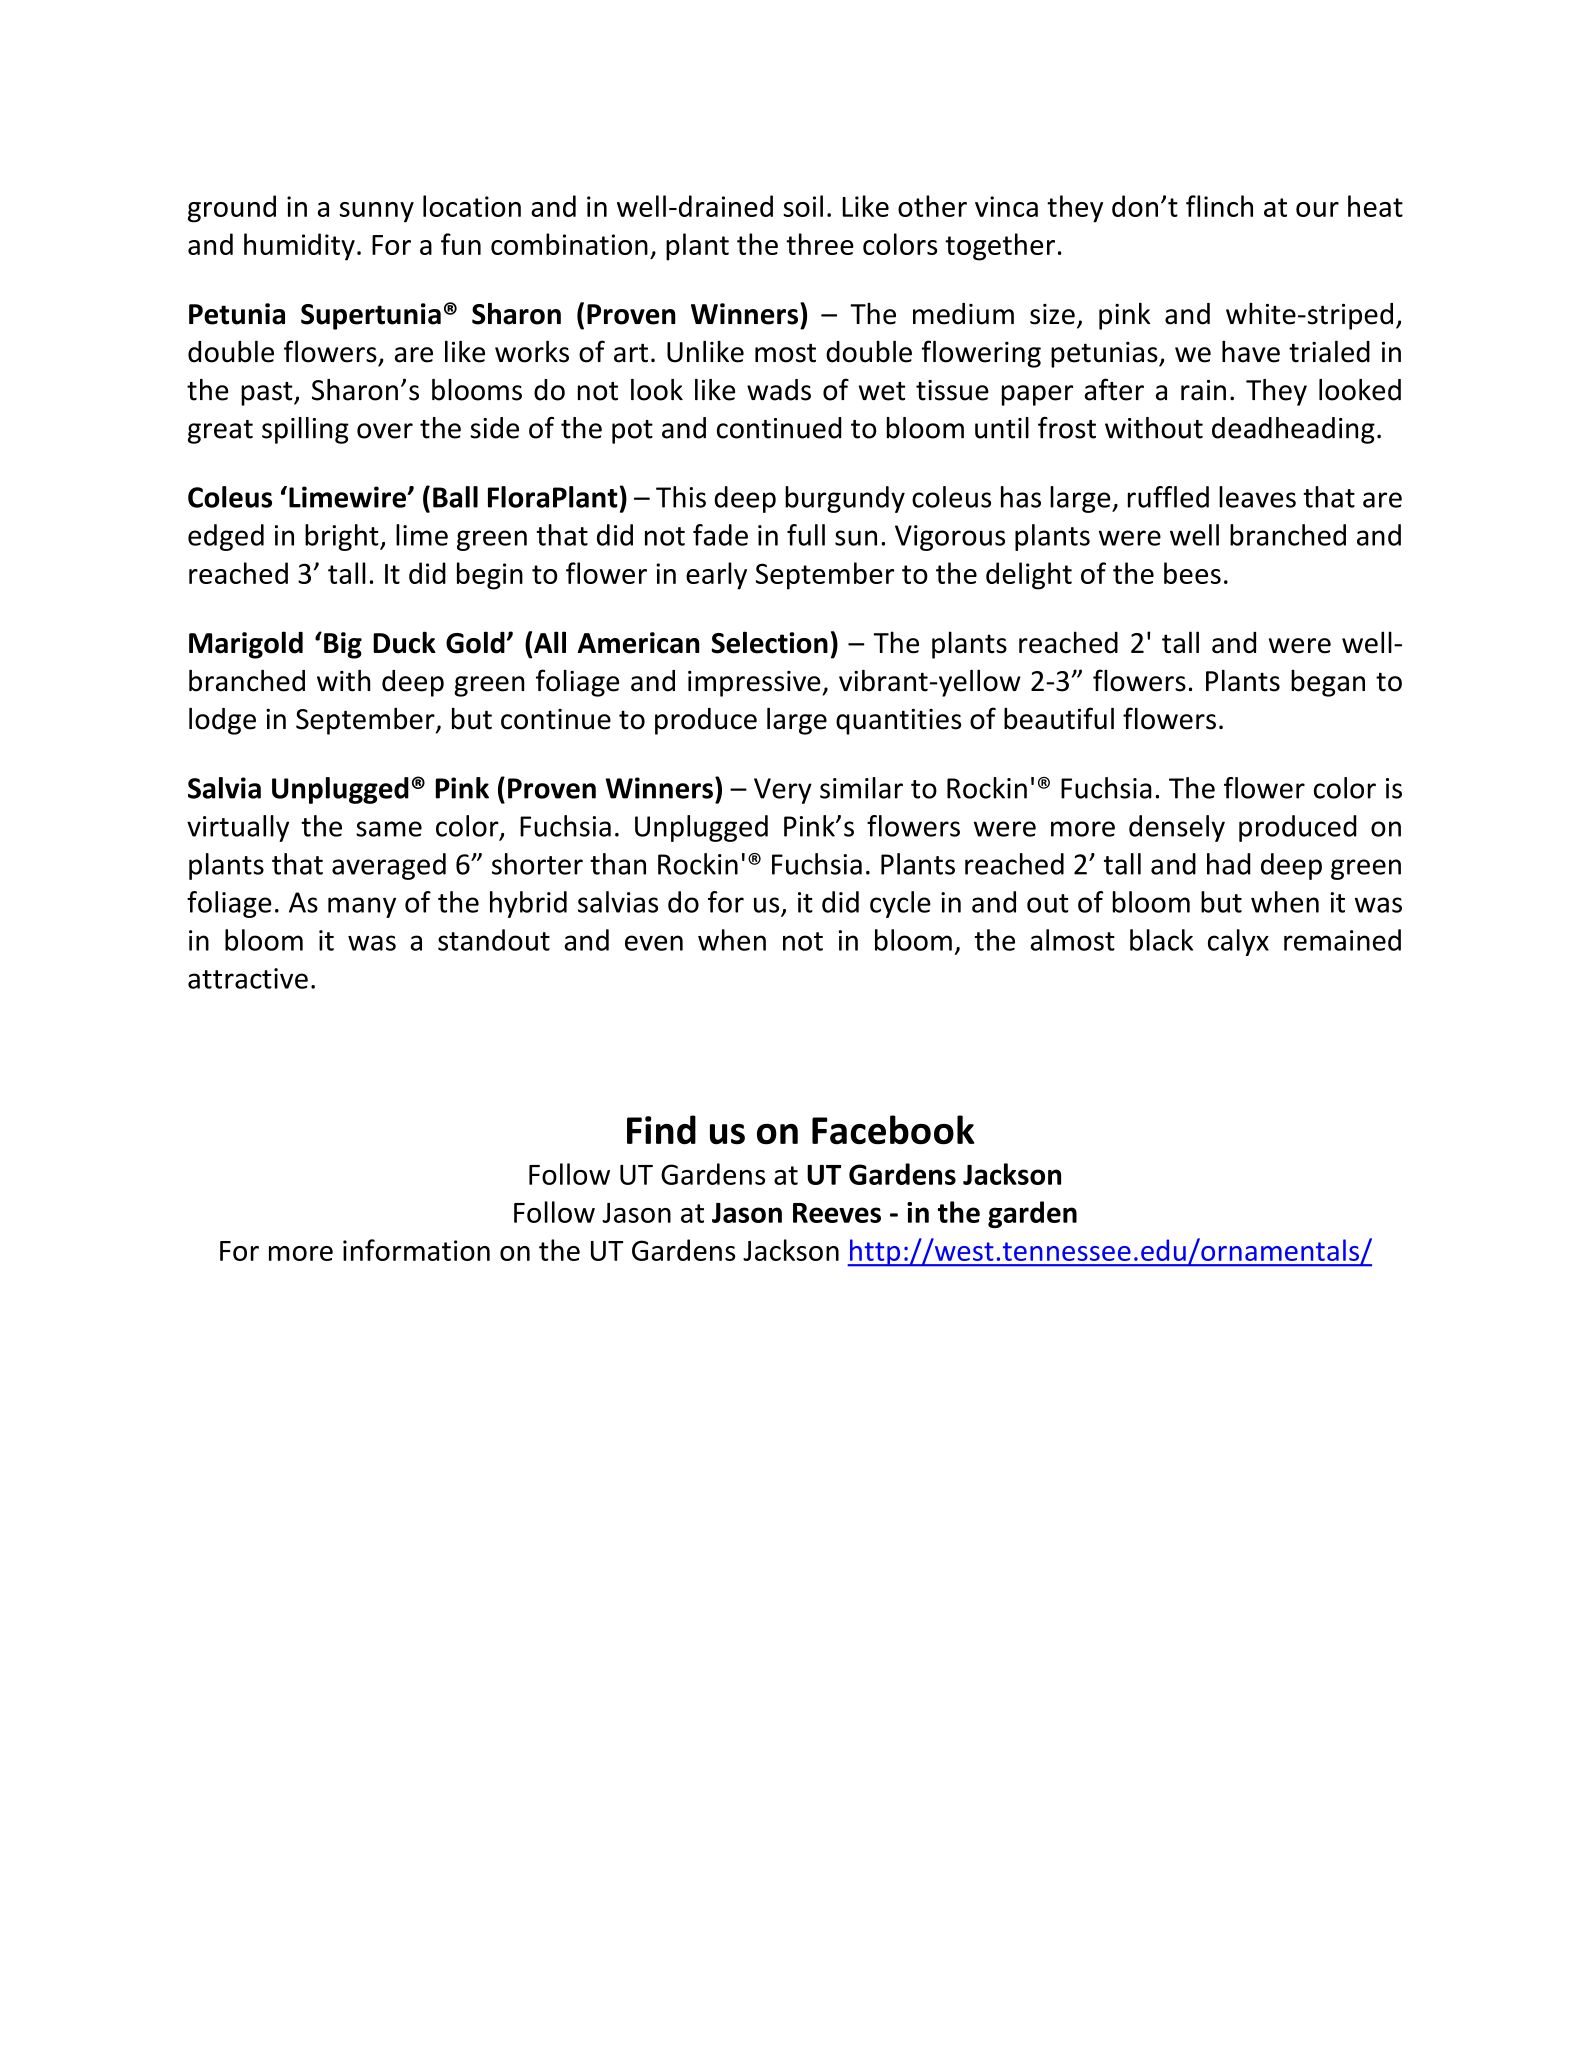  I want to click on burgundy, so click(845, 499).
